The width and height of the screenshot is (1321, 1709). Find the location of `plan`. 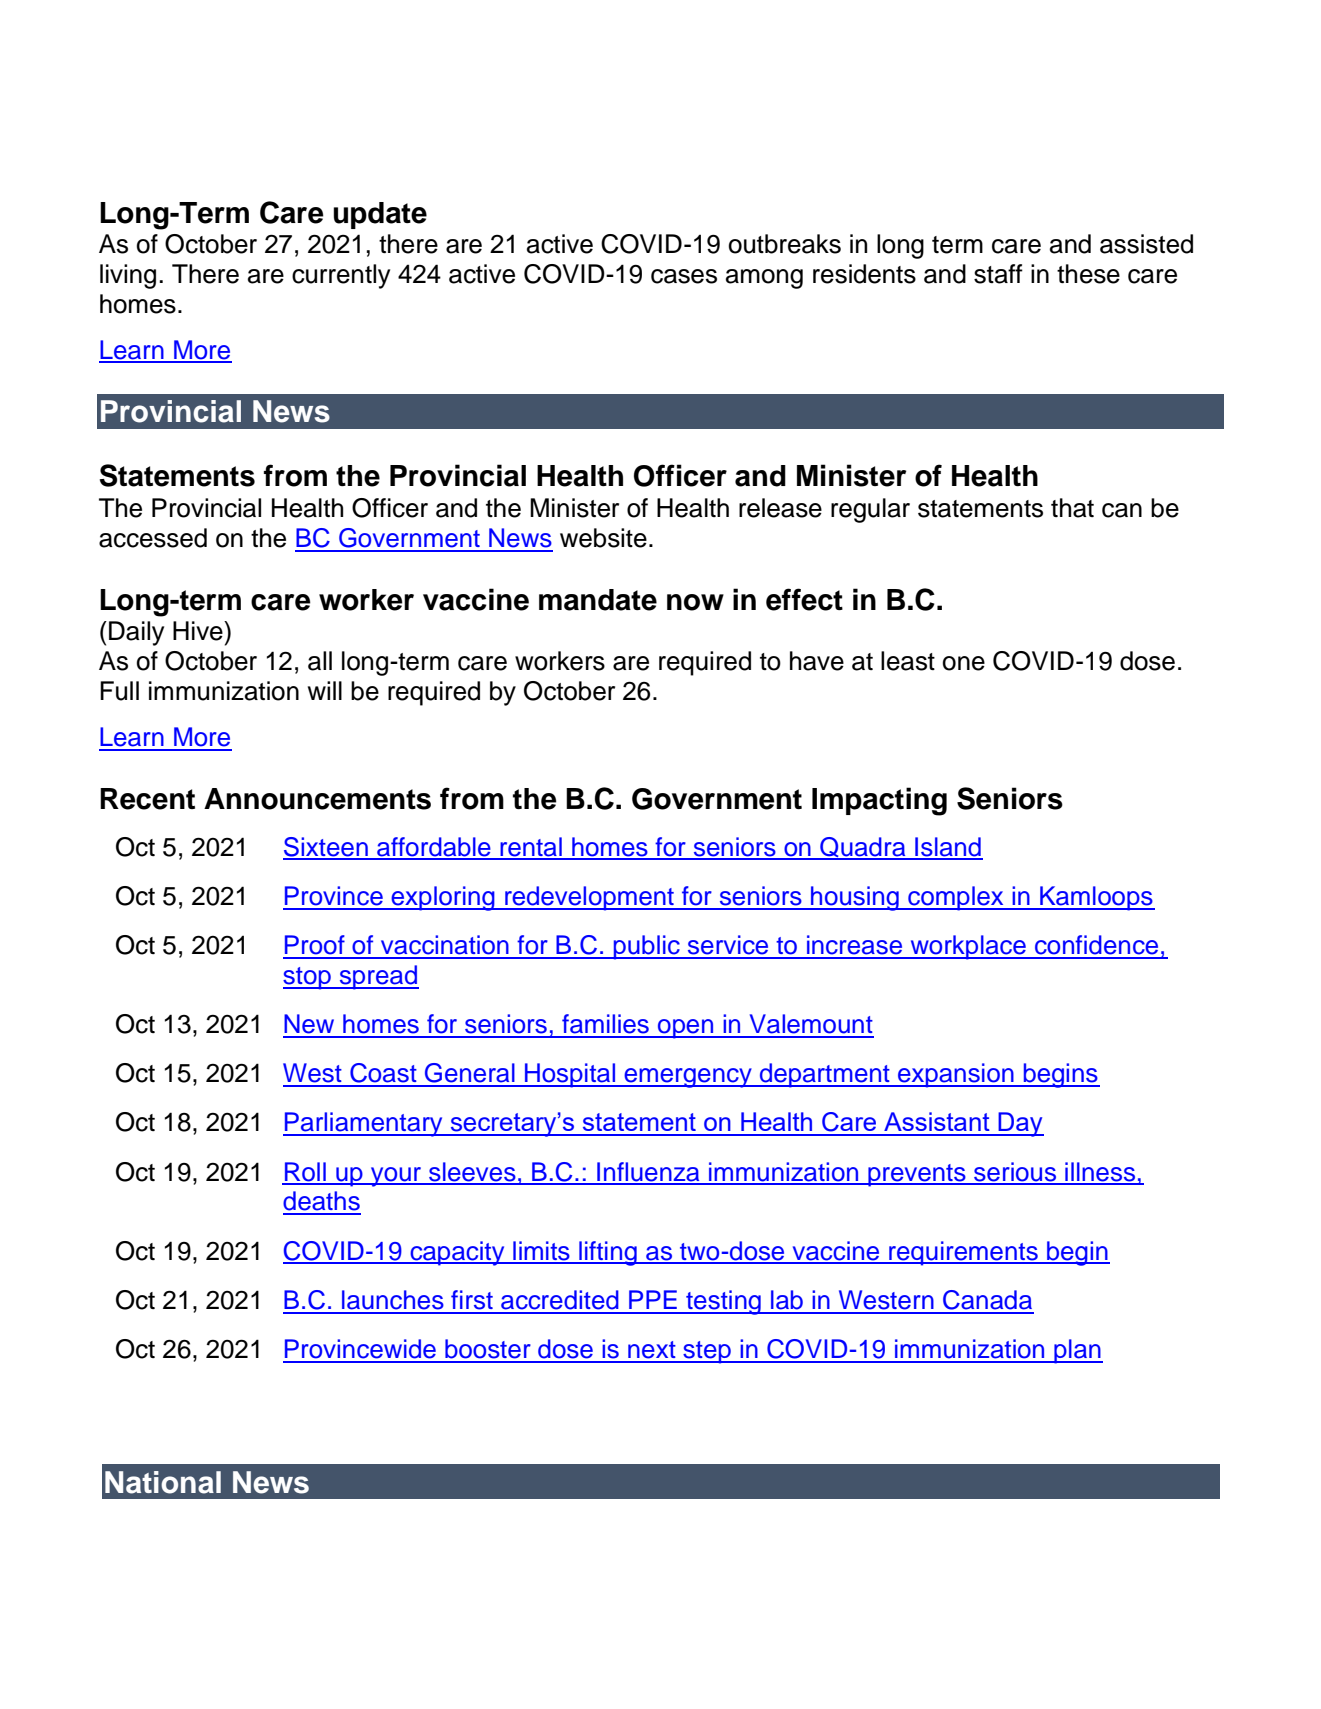

plan is located at coordinates (1077, 1351).
